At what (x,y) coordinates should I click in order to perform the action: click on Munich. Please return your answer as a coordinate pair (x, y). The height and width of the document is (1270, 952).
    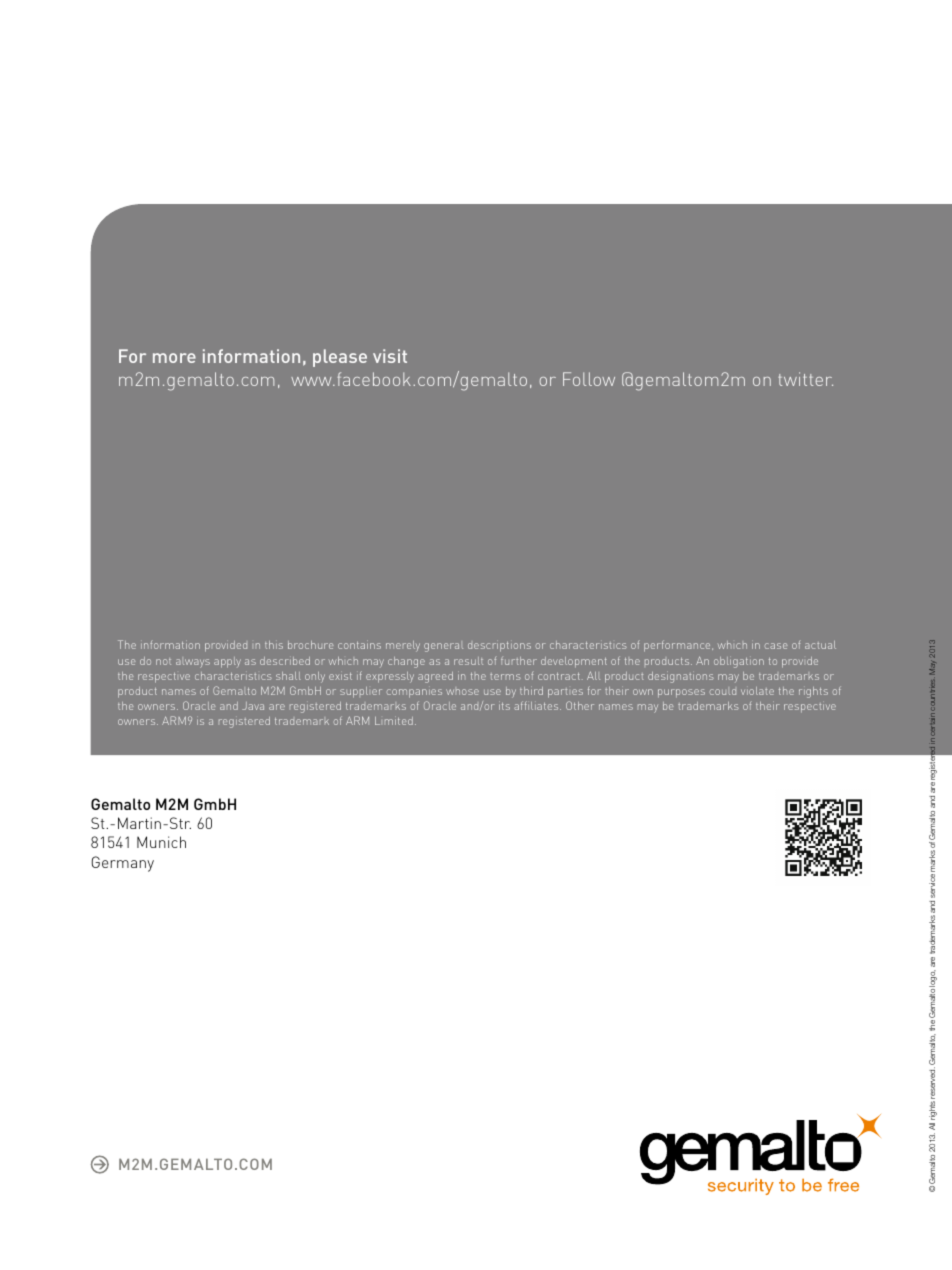
    Looking at the image, I should click on (161, 842).
